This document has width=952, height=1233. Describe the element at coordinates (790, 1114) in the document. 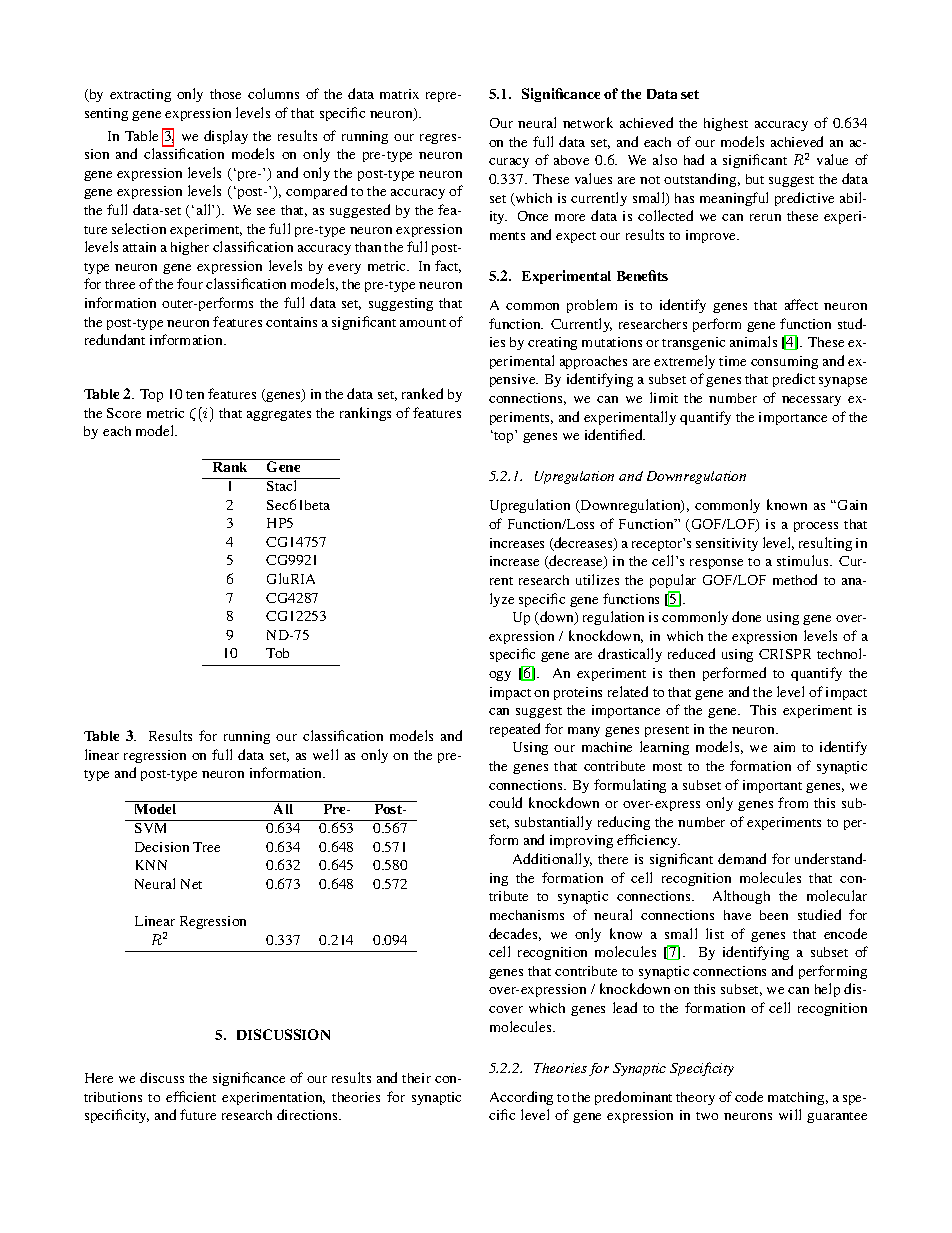

I see `will` at that location.
